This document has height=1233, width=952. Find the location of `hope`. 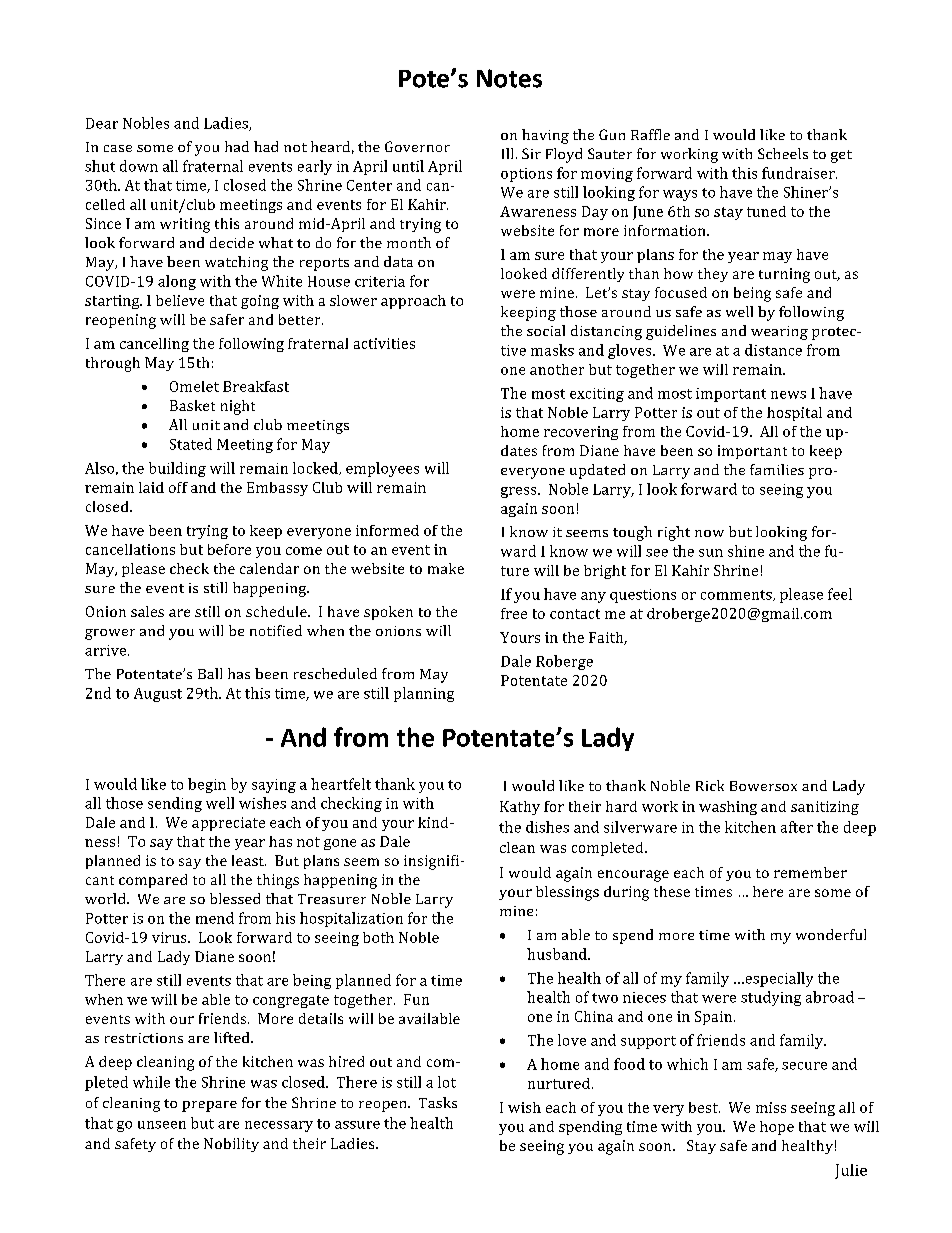

hope is located at coordinates (777, 1128).
